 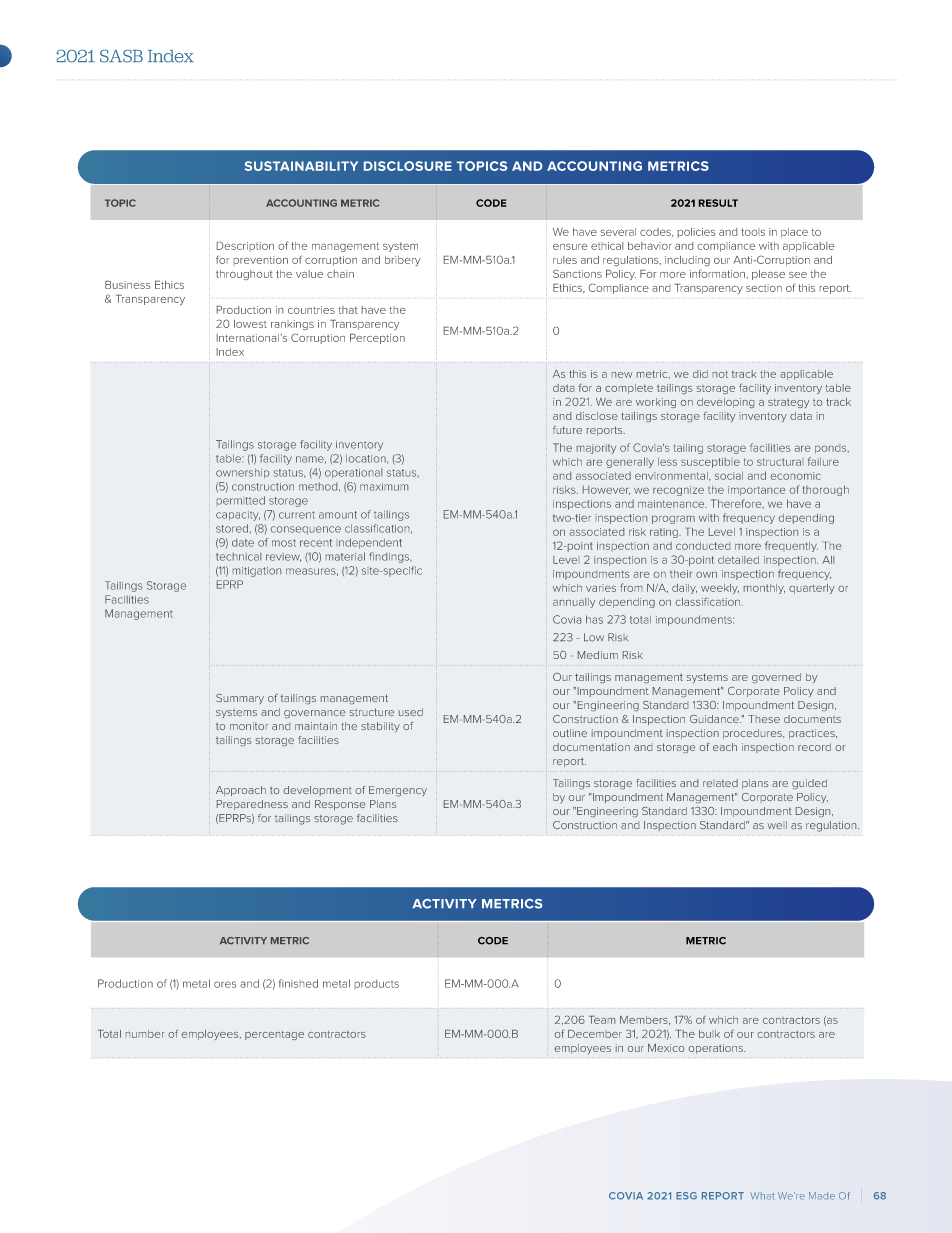 I want to click on governed, so click(x=776, y=678).
